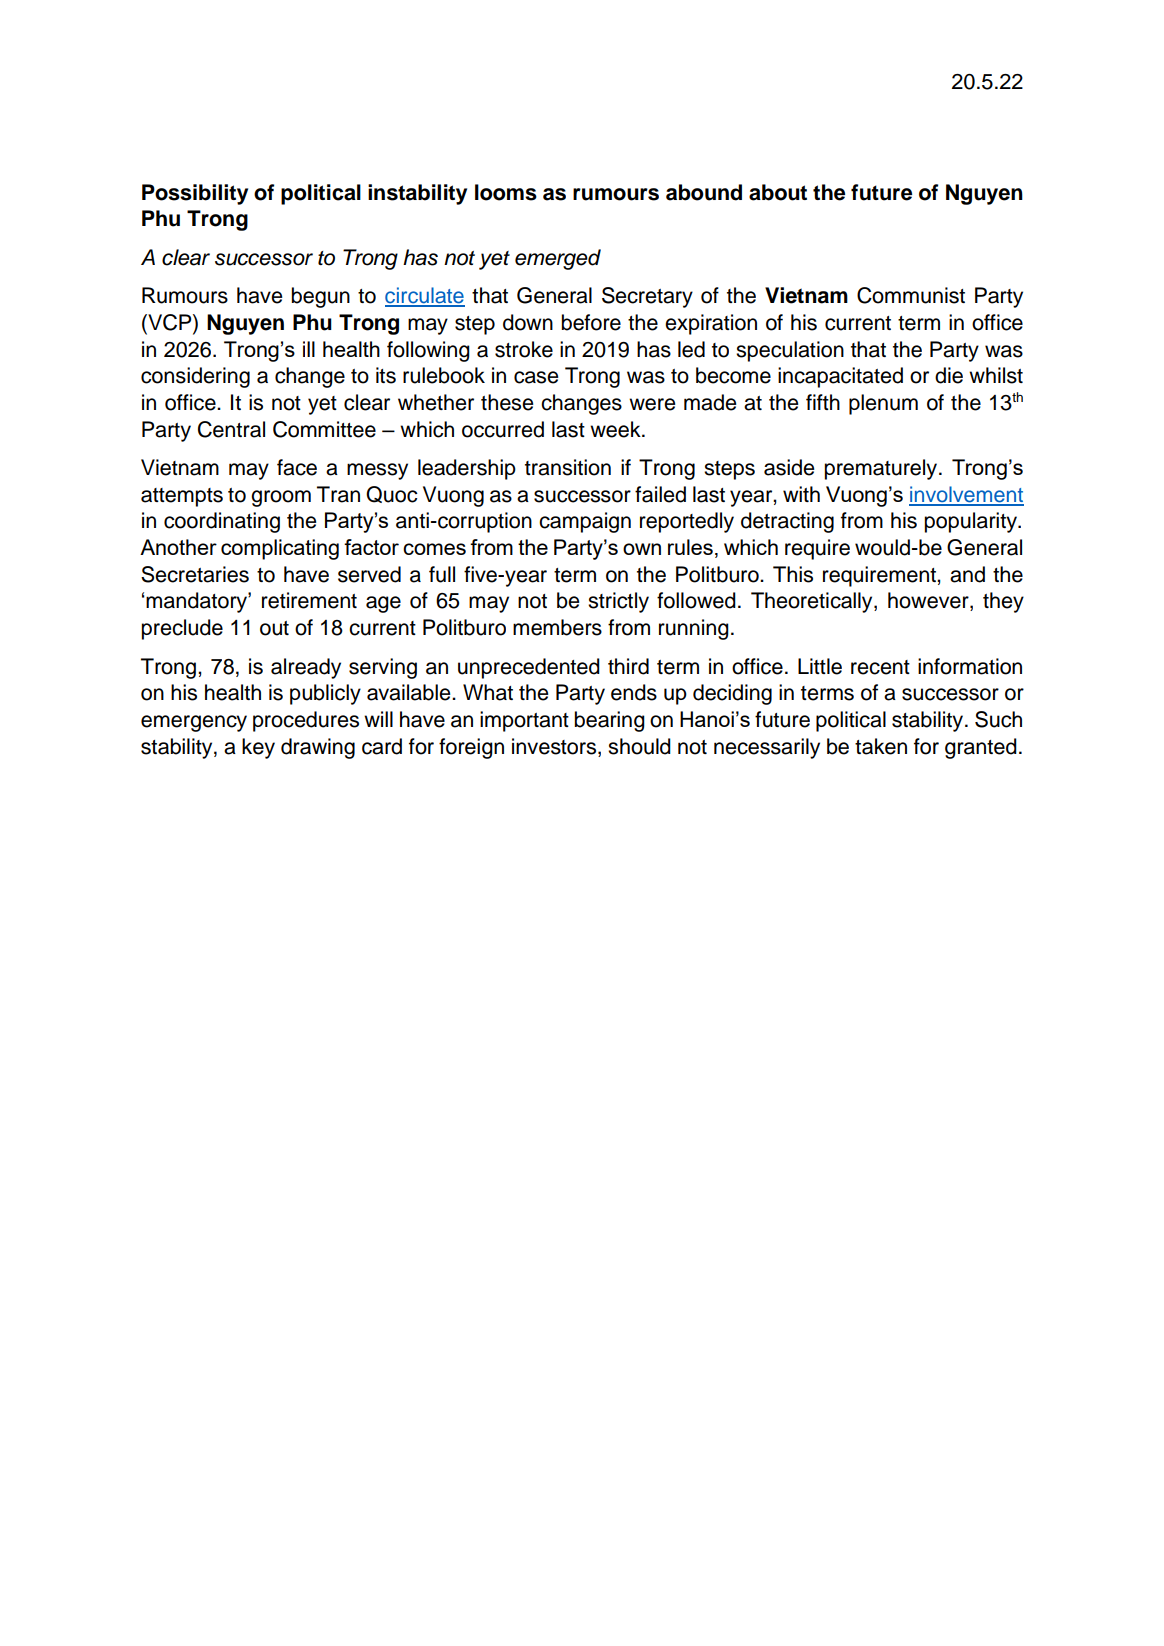 The width and height of the image is (1164, 1646). Describe the element at coordinates (506, 192) in the image. I see `looms` at that location.
